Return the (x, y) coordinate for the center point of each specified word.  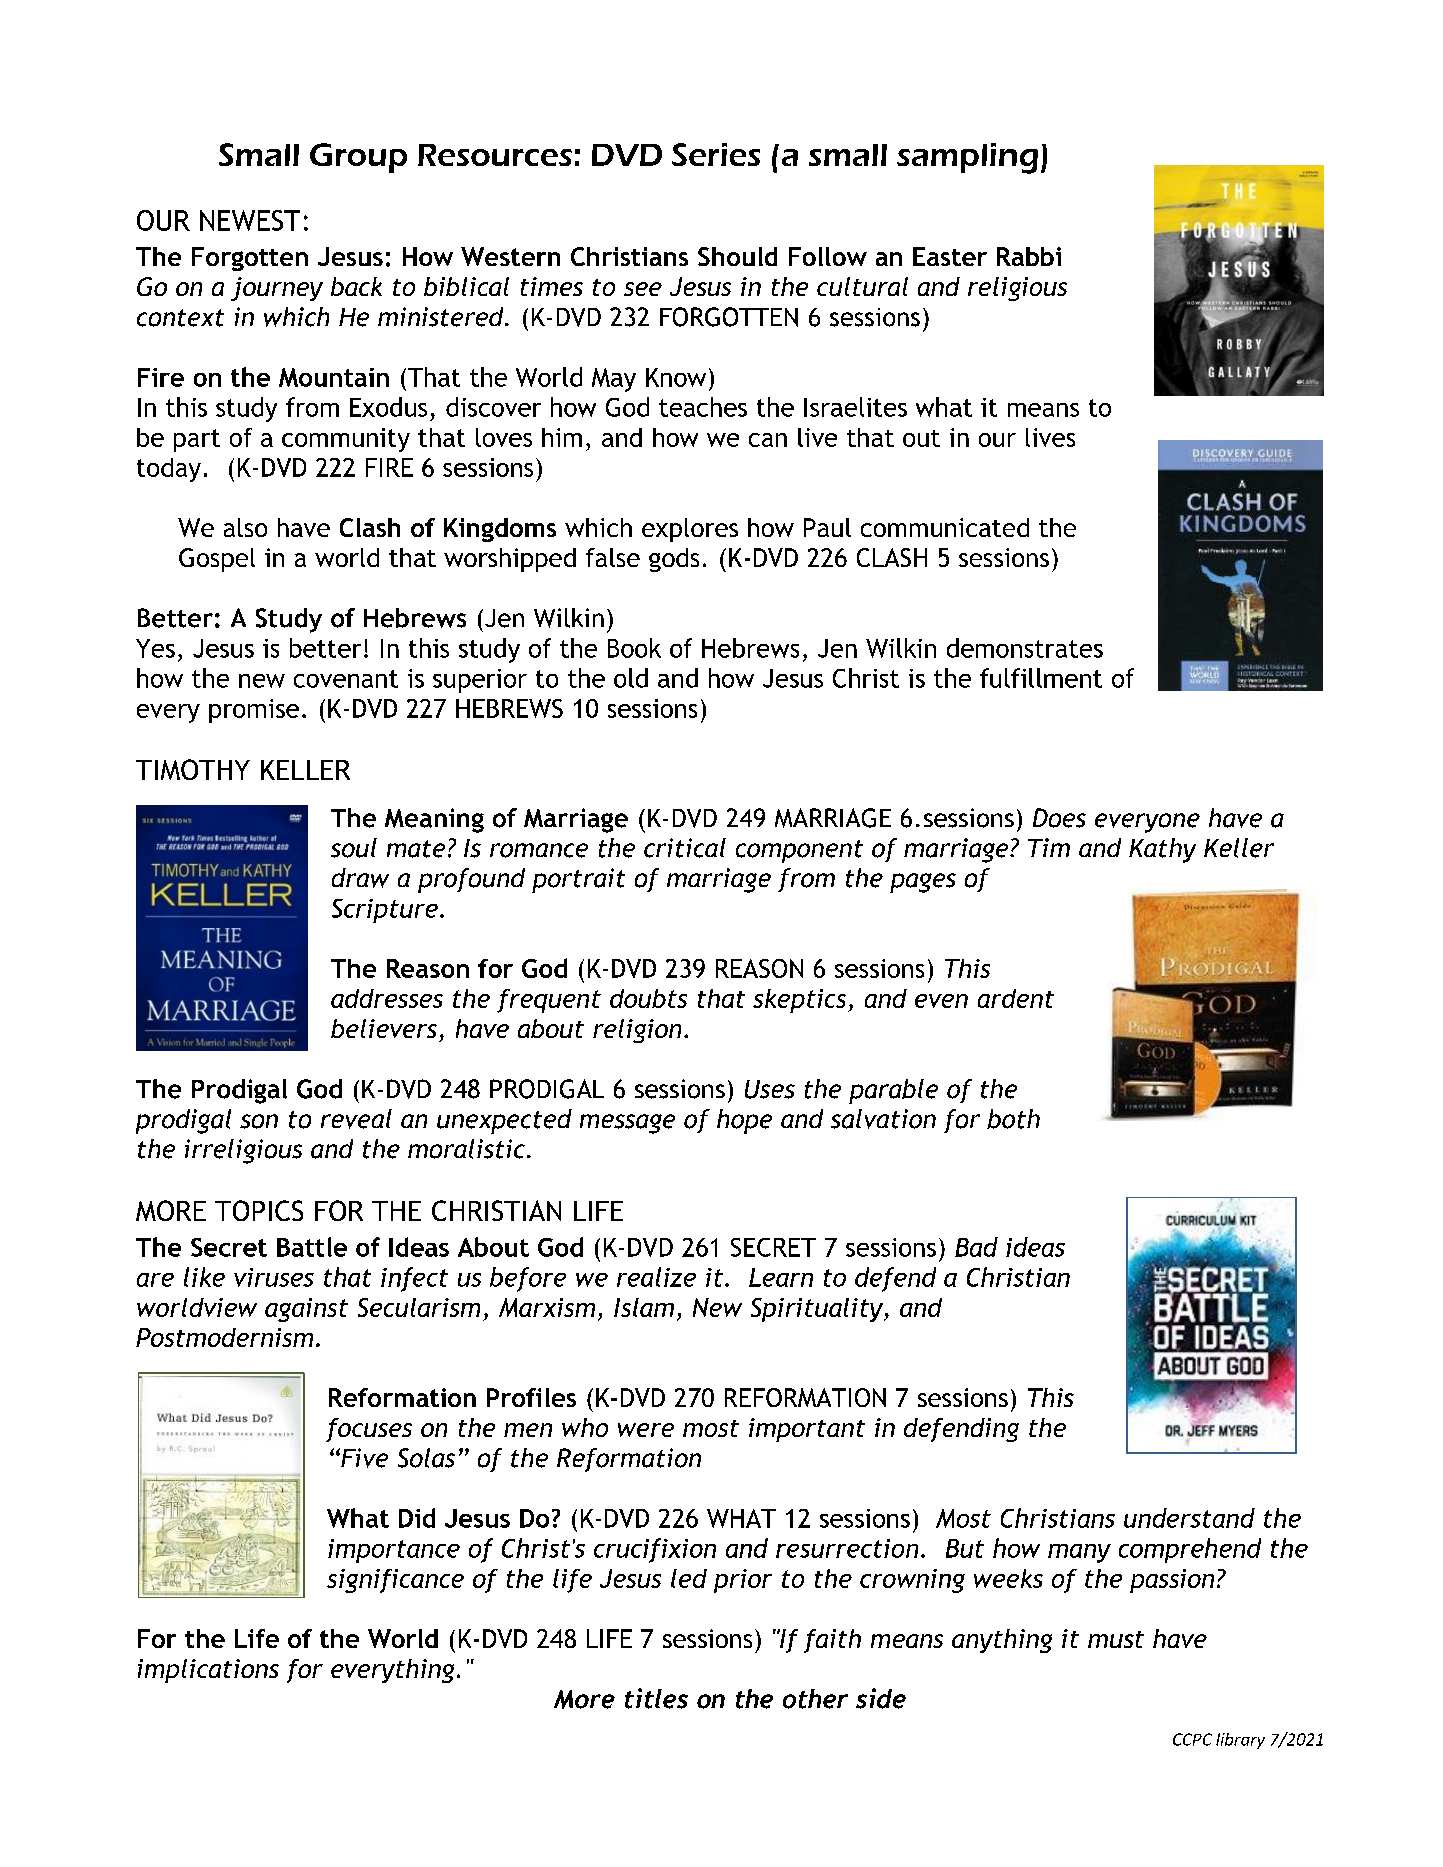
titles (656, 1698)
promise (254, 711)
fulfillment (1041, 678)
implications (208, 1671)
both (1013, 1119)
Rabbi (1029, 256)
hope (744, 1121)
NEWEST (250, 220)
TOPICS (259, 1210)
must (1116, 1639)
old (631, 678)
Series (716, 154)
